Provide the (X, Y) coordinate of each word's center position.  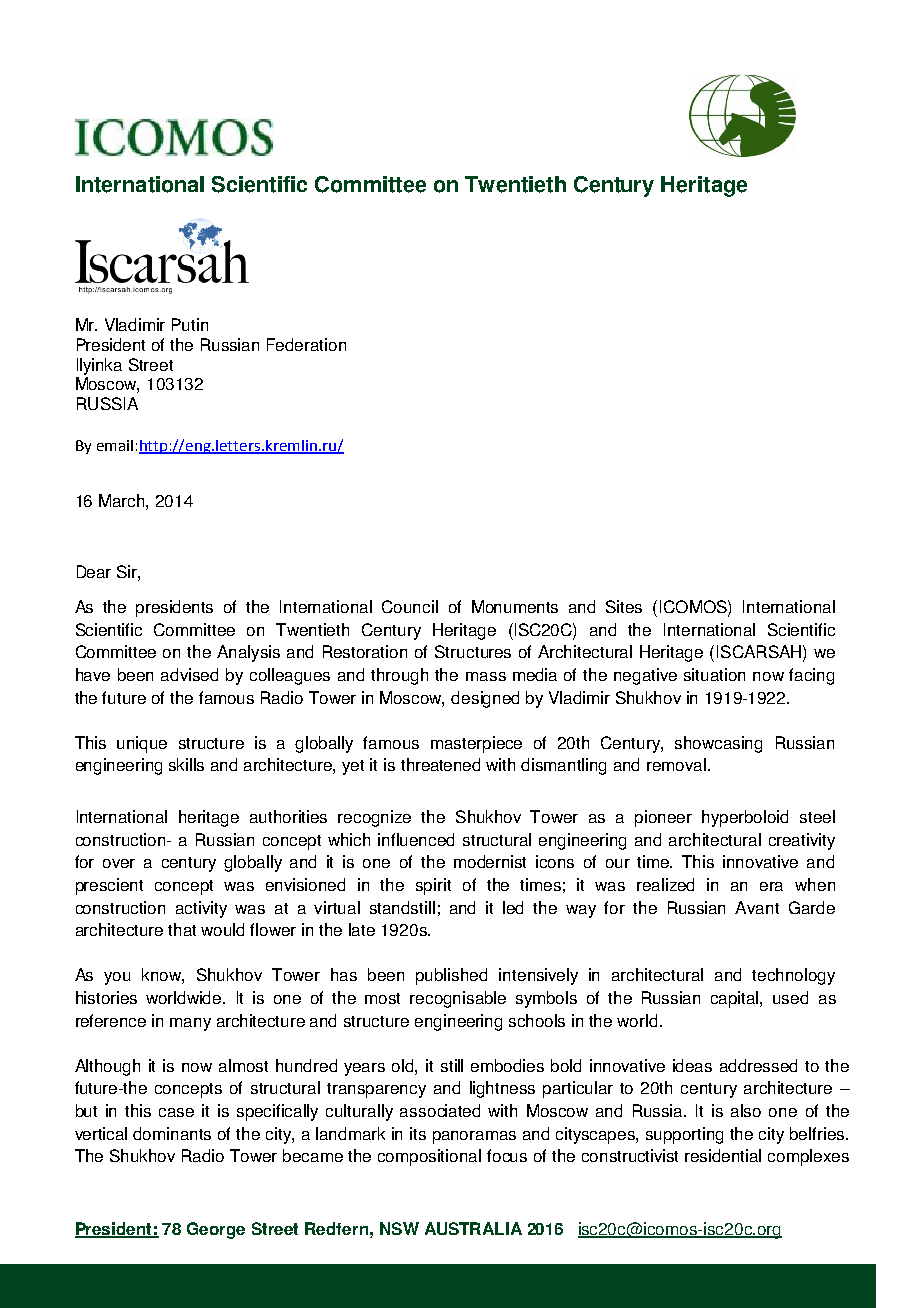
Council (410, 606)
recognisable (458, 999)
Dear (94, 571)
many (190, 1024)
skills (186, 764)
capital (736, 999)
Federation (306, 344)
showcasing (718, 744)
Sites (624, 606)
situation (714, 674)
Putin (190, 324)
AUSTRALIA (473, 1228)
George (216, 1230)
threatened (440, 764)
